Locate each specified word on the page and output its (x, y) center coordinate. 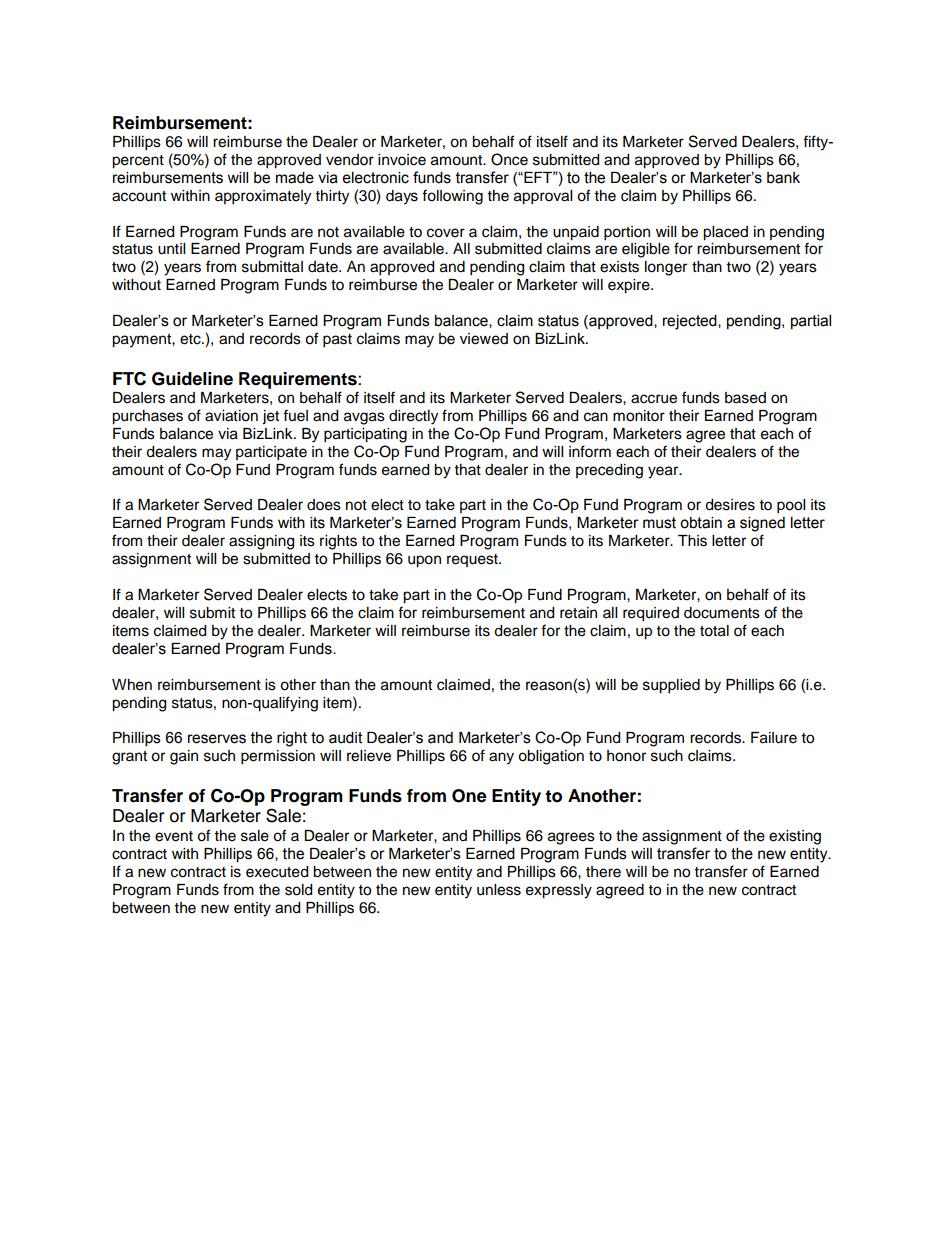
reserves (217, 739)
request (473, 560)
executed (277, 872)
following (452, 197)
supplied (671, 686)
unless (499, 890)
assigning (261, 542)
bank (783, 178)
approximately (263, 197)
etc (191, 339)
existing (795, 837)
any (501, 758)
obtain (701, 523)
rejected (691, 322)
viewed (484, 339)
